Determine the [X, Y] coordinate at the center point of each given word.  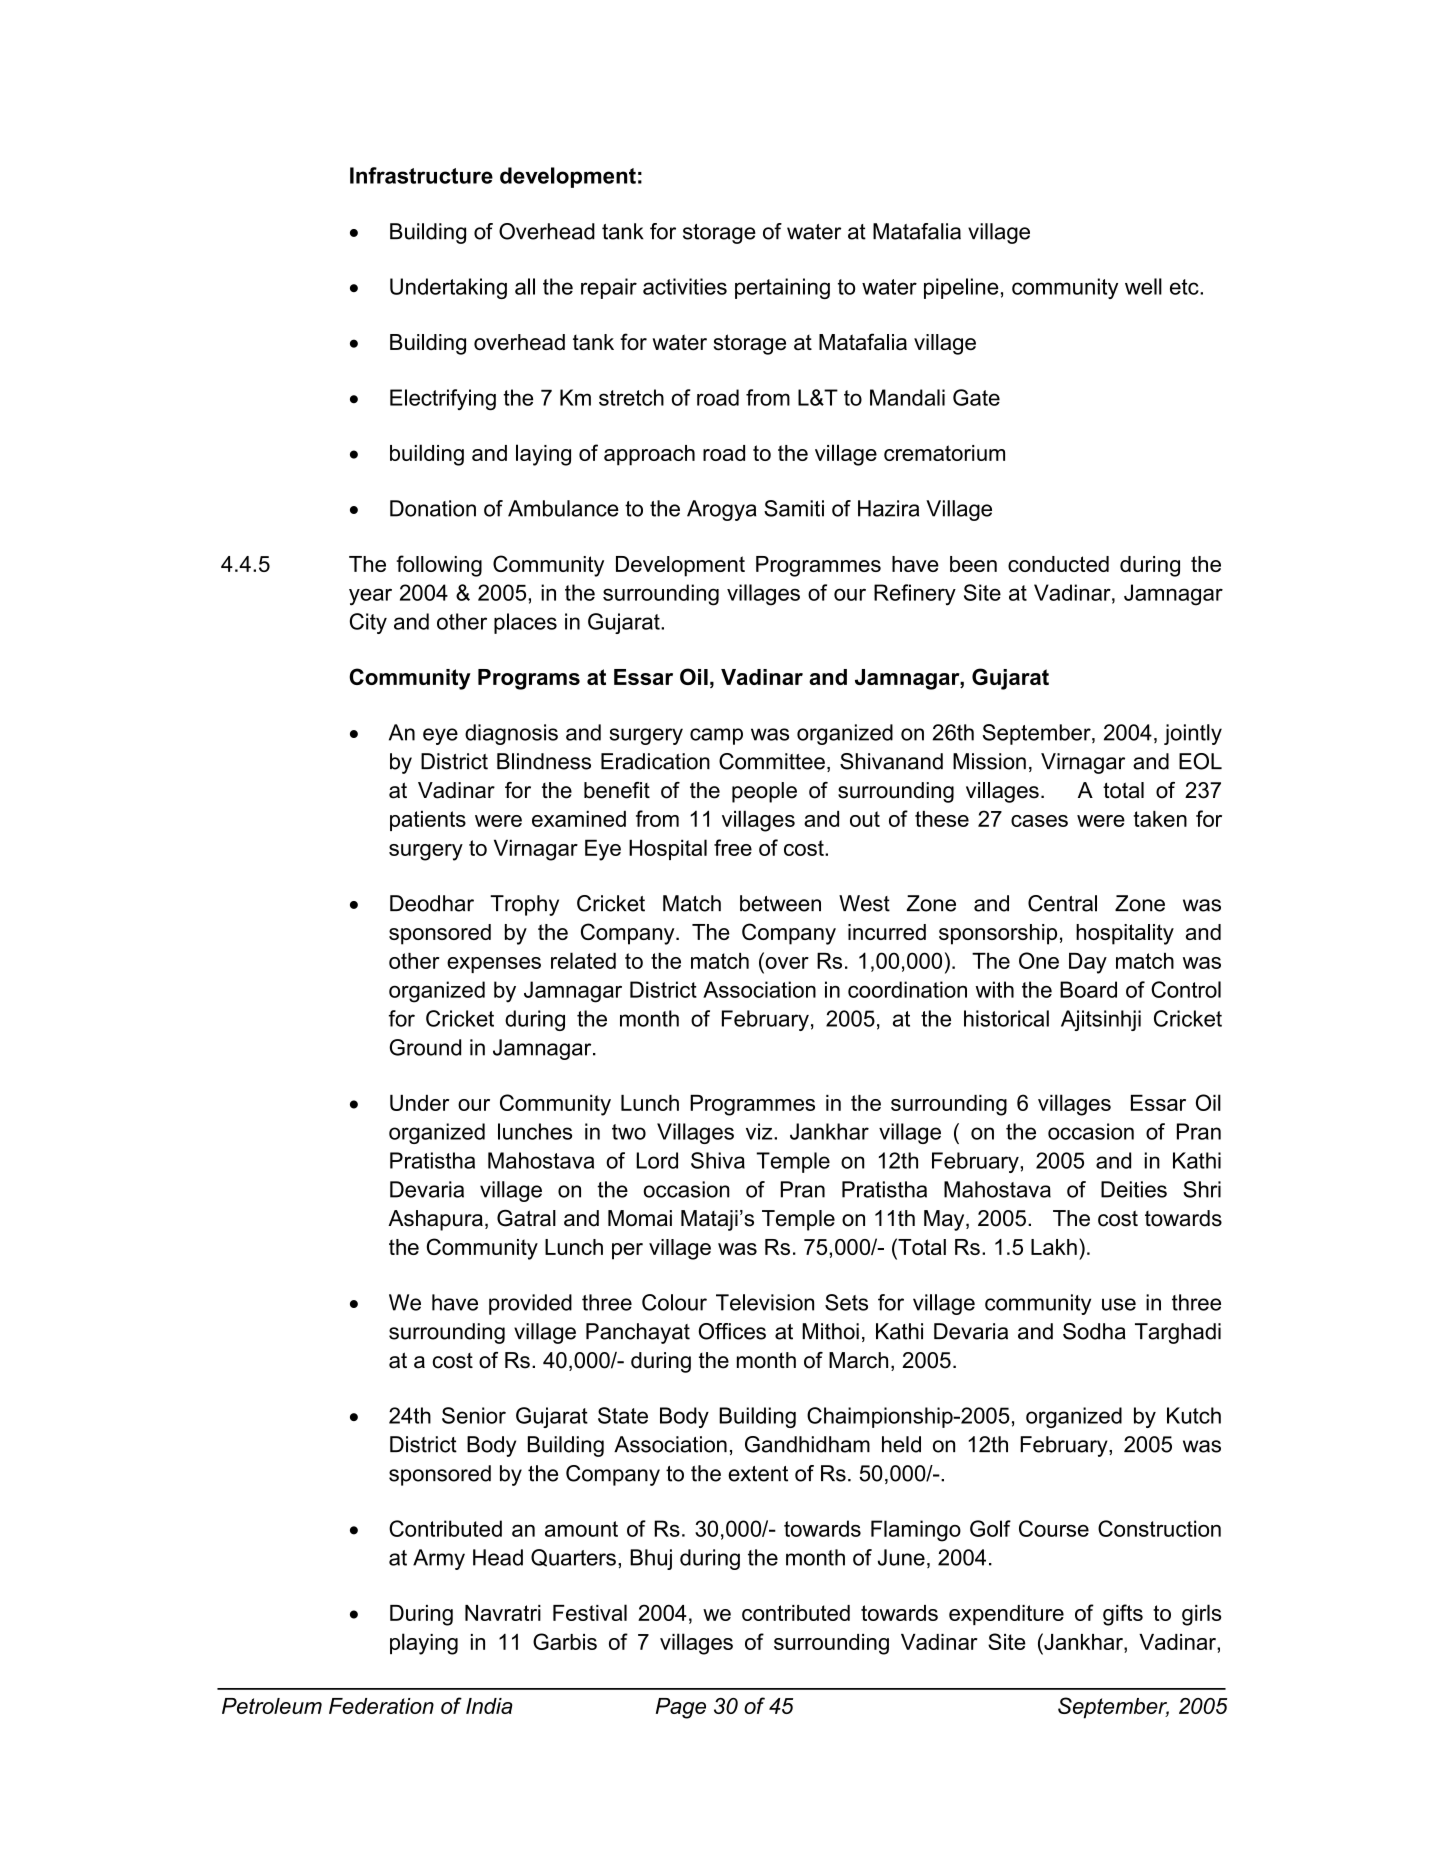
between [780, 903]
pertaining [782, 288]
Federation [381, 1706]
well [1143, 286]
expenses [494, 965]
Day [1088, 963]
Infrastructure [421, 175]
